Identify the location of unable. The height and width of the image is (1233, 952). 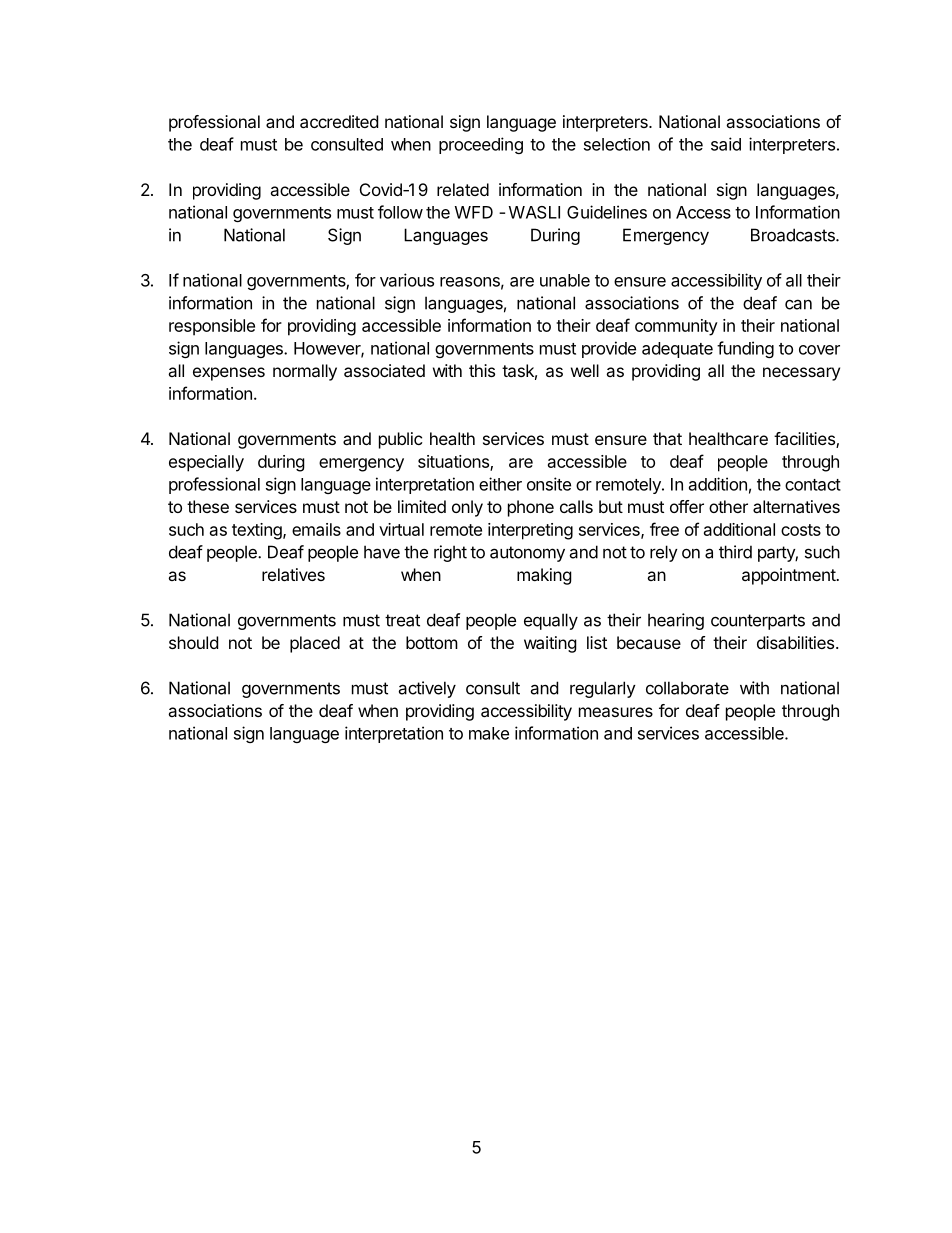
(565, 280).
